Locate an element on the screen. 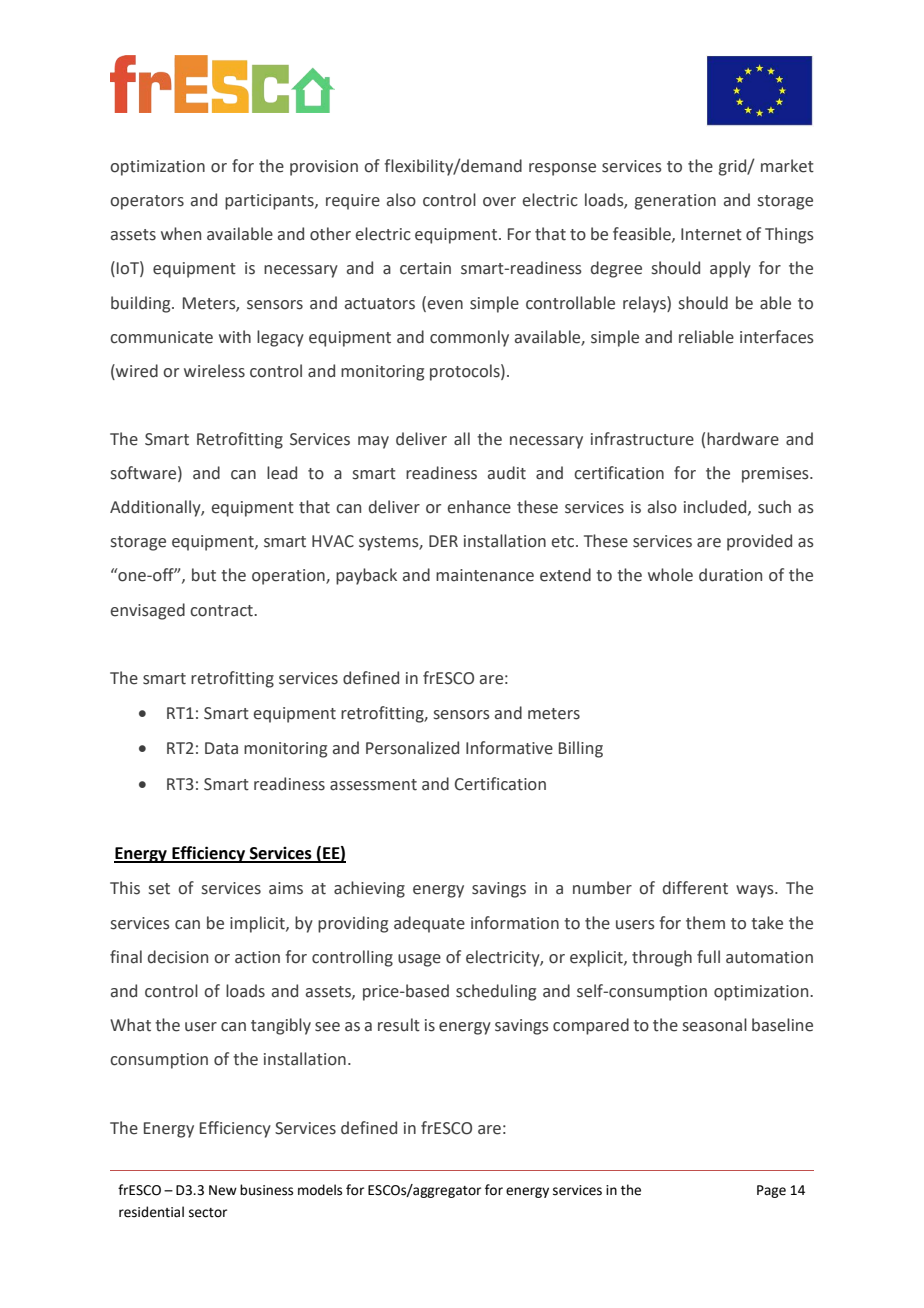 Image resolution: width=924 pixels, height=1308 pixels. duration is located at coordinates (730, 575).
